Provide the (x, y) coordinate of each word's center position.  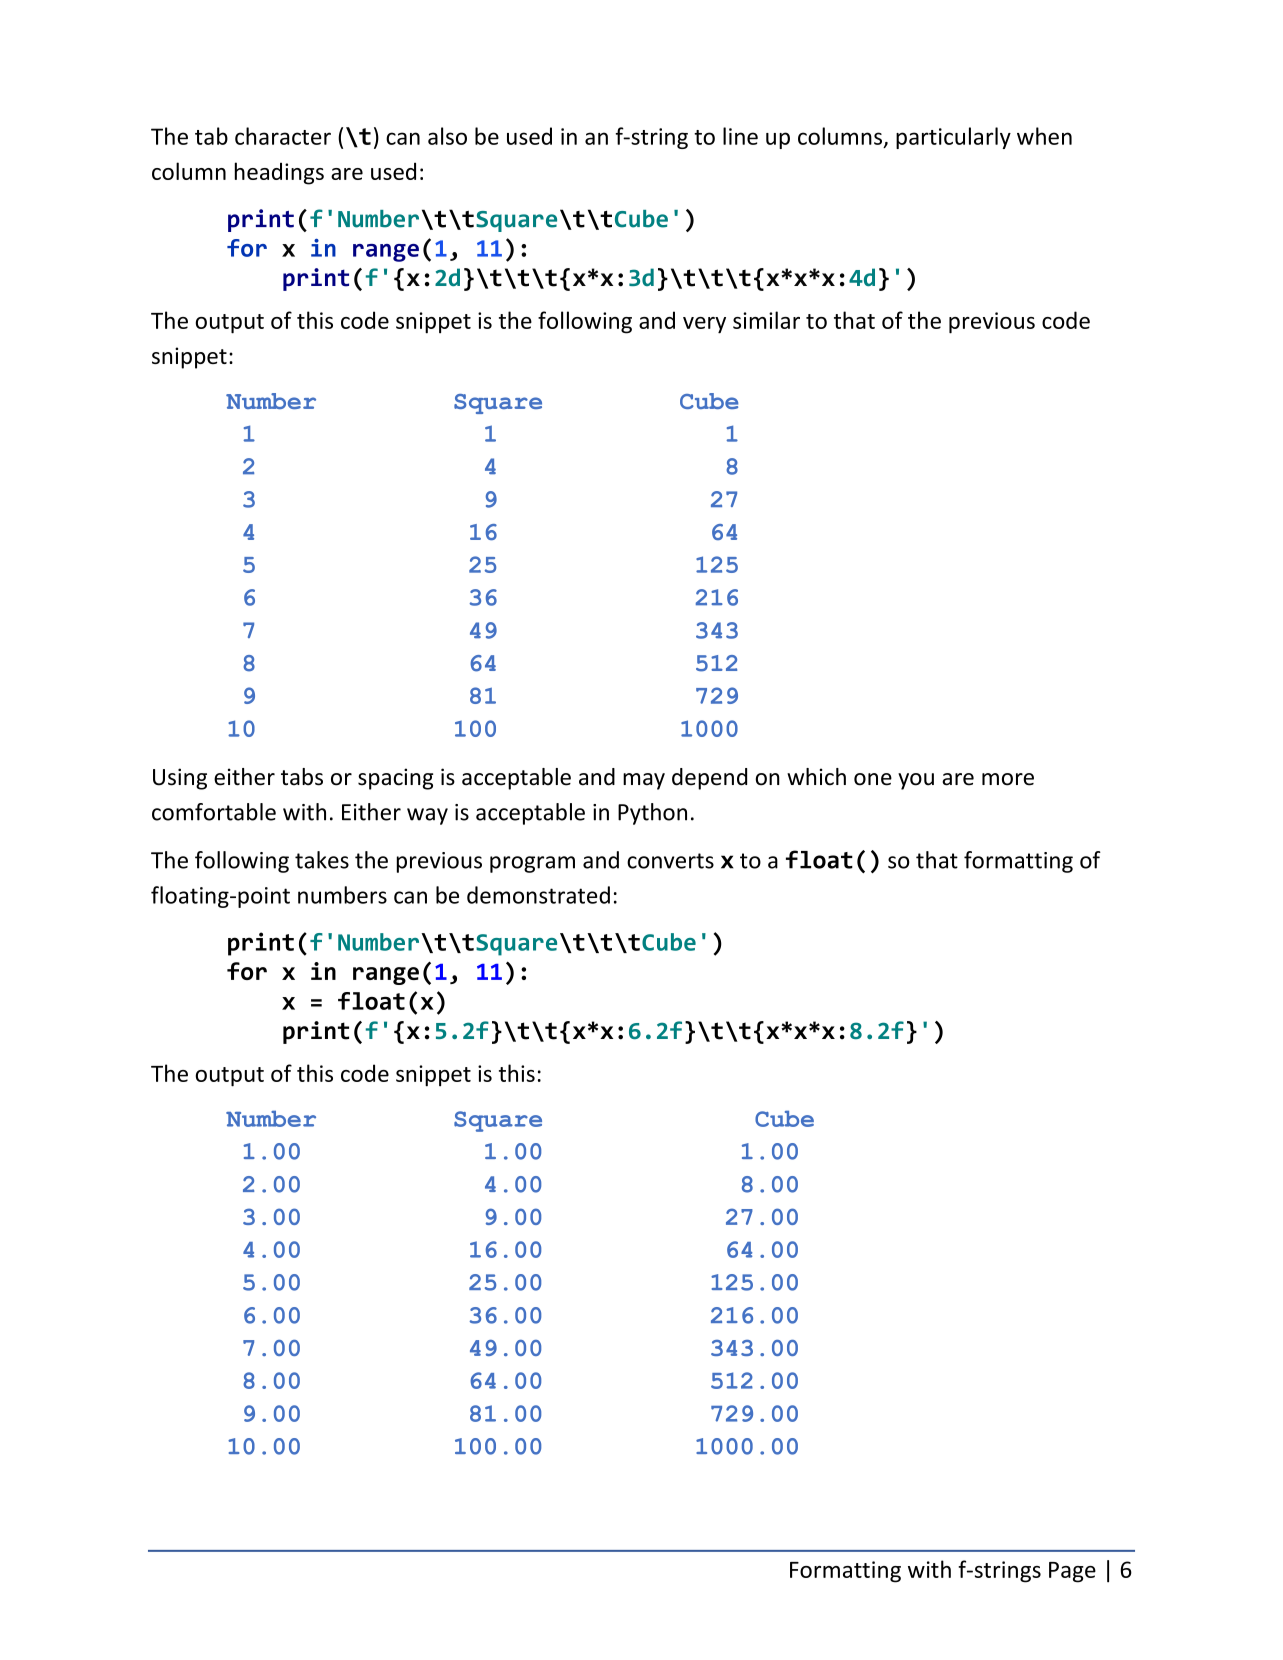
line (740, 136)
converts (670, 861)
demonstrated (538, 895)
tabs (302, 777)
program (532, 864)
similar (766, 320)
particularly (953, 138)
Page (1072, 1572)
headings (279, 173)
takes (322, 860)
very (704, 325)
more (1008, 779)
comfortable (214, 812)
